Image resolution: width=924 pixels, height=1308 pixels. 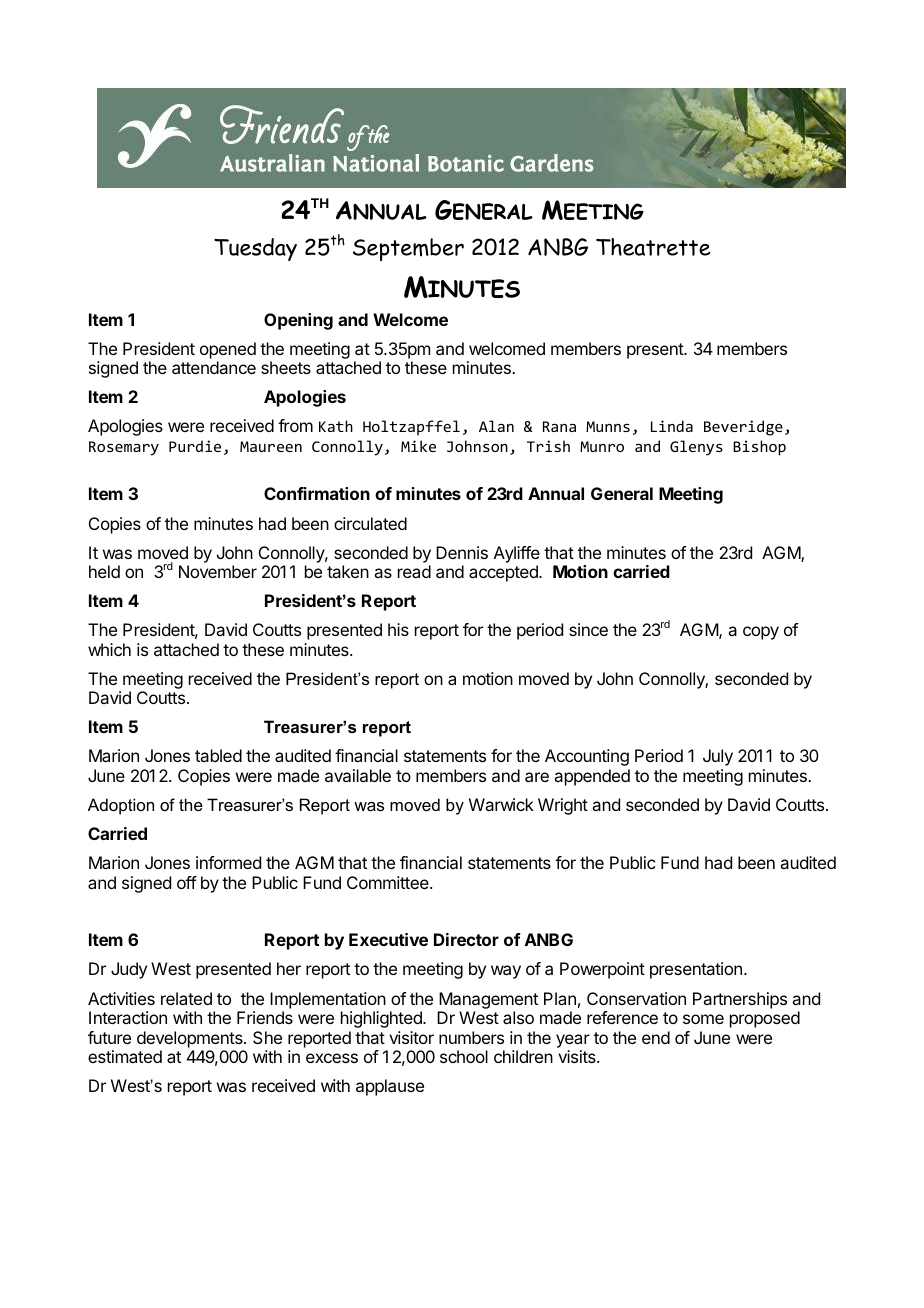 What do you see at coordinates (191, 1039) in the image?
I see `developments` at bounding box center [191, 1039].
